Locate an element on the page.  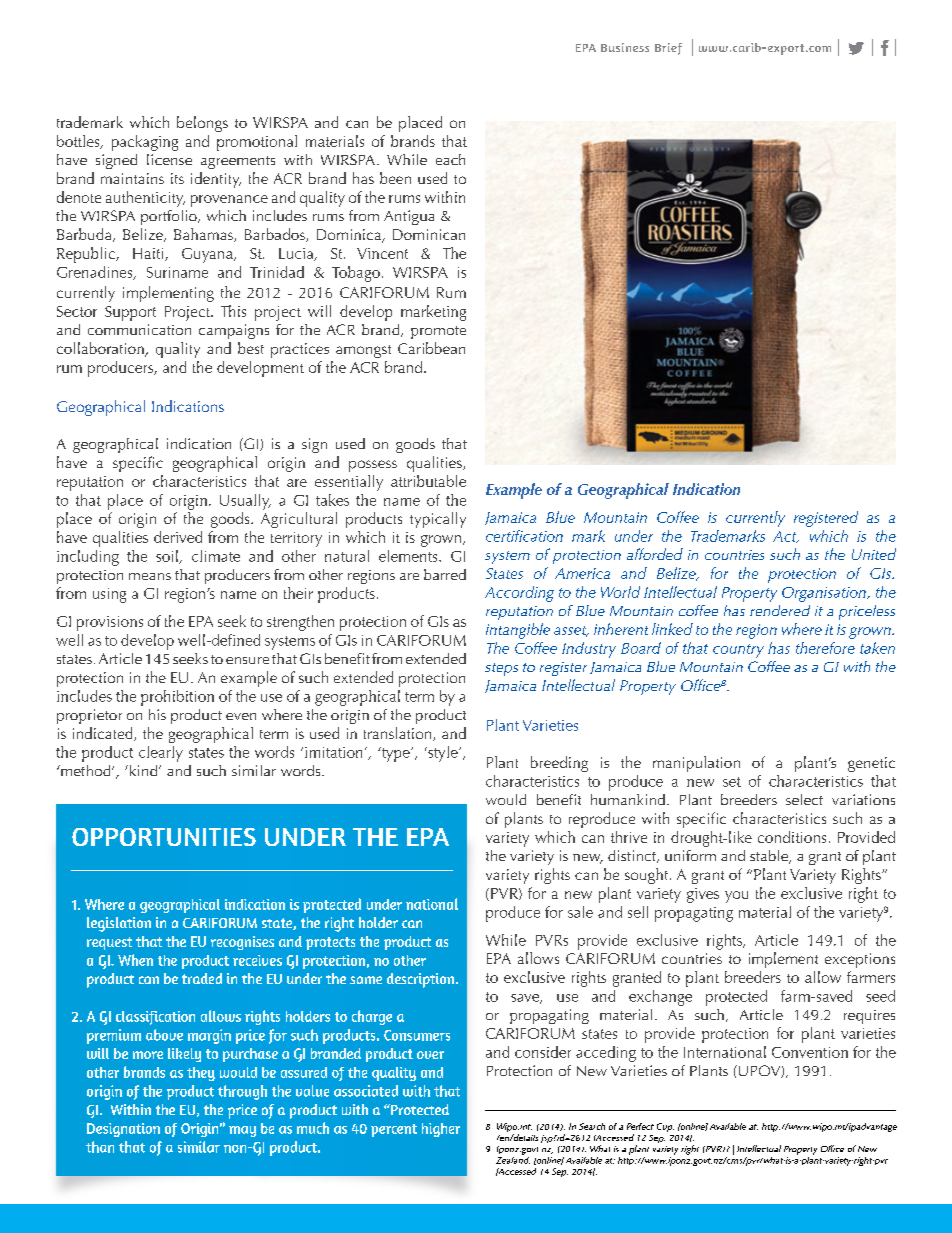
higher is located at coordinates (441, 1130).
